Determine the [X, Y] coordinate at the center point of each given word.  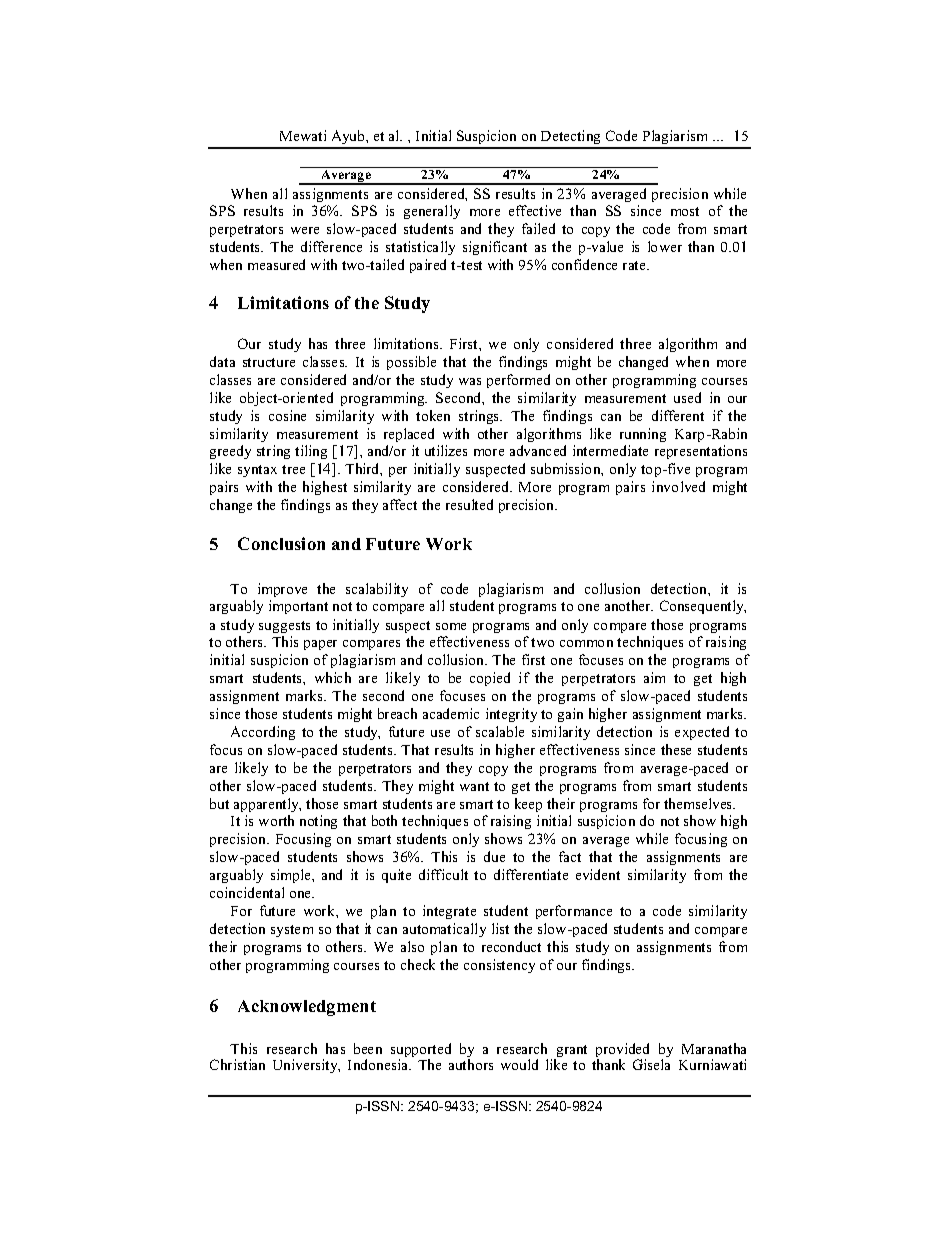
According [263, 733]
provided [622, 1051]
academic [451, 713]
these [676, 749]
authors [471, 1064]
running [643, 435]
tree [293, 469]
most [685, 211]
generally [432, 212]
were [305, 230]
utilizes [446, 450]
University [306, 1066]
